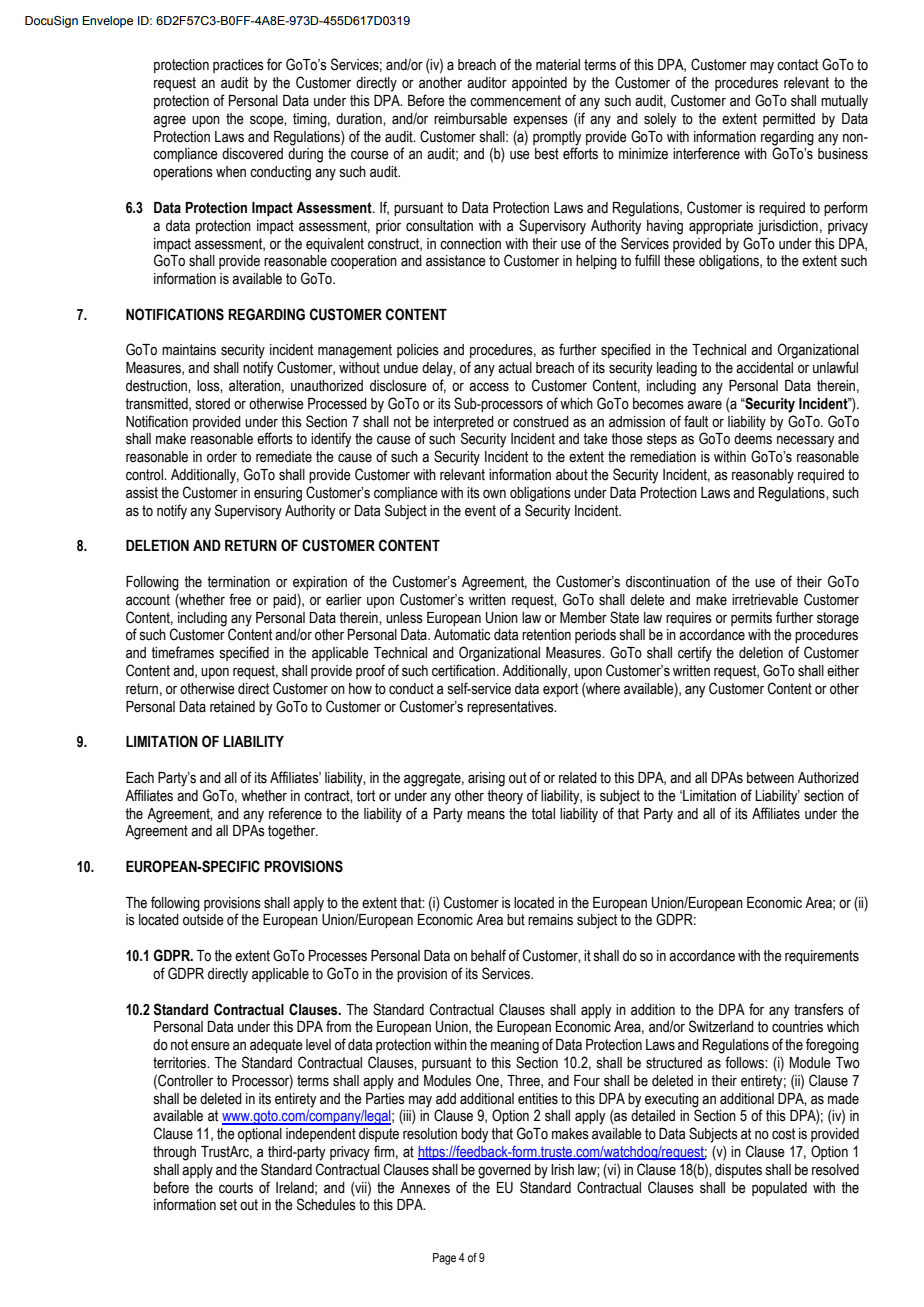 The width and height of the screenshot is (924, 1307). I want to click on timeframes, so click(182, 652).
